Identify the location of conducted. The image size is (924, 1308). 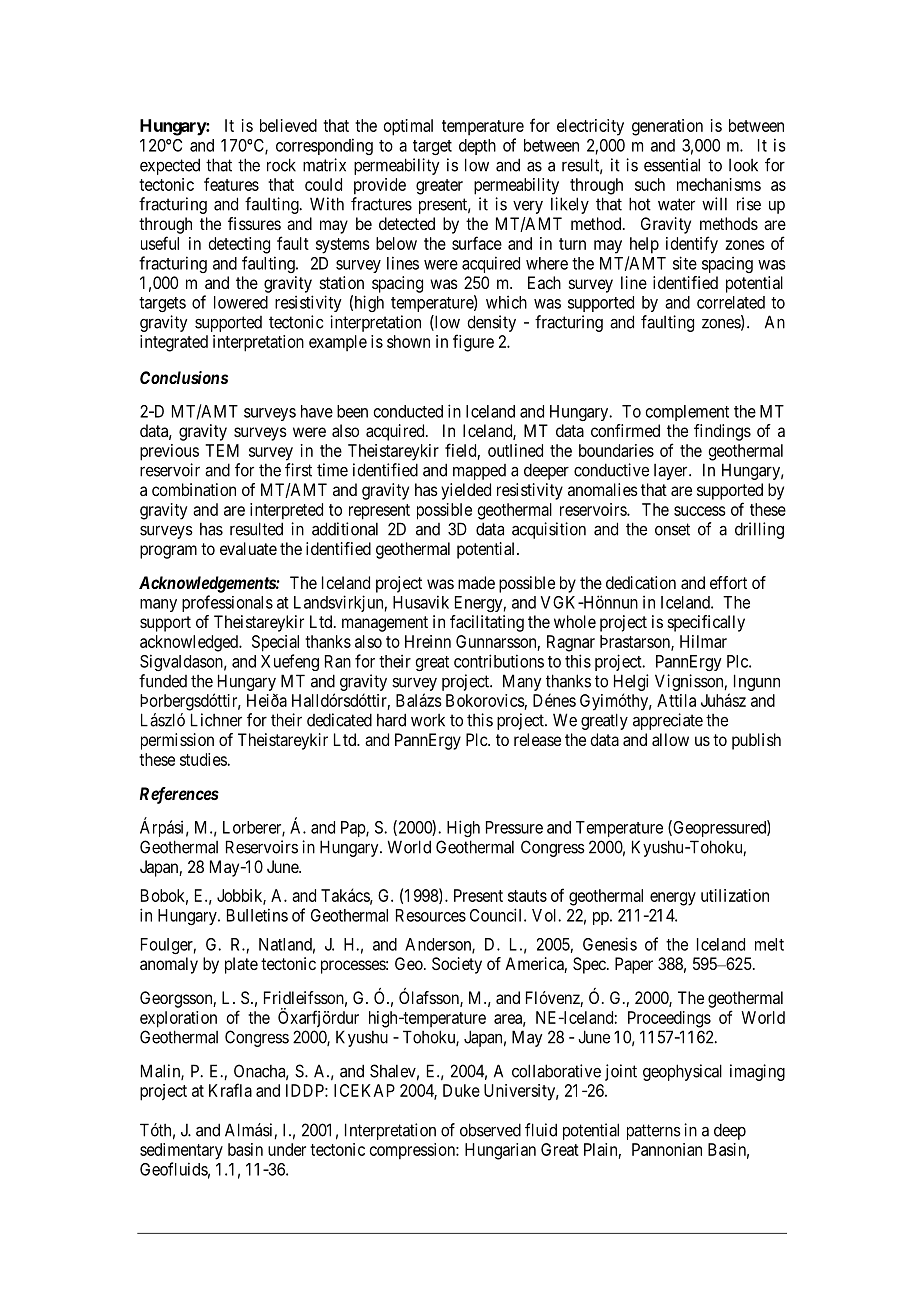
(408, 411).
